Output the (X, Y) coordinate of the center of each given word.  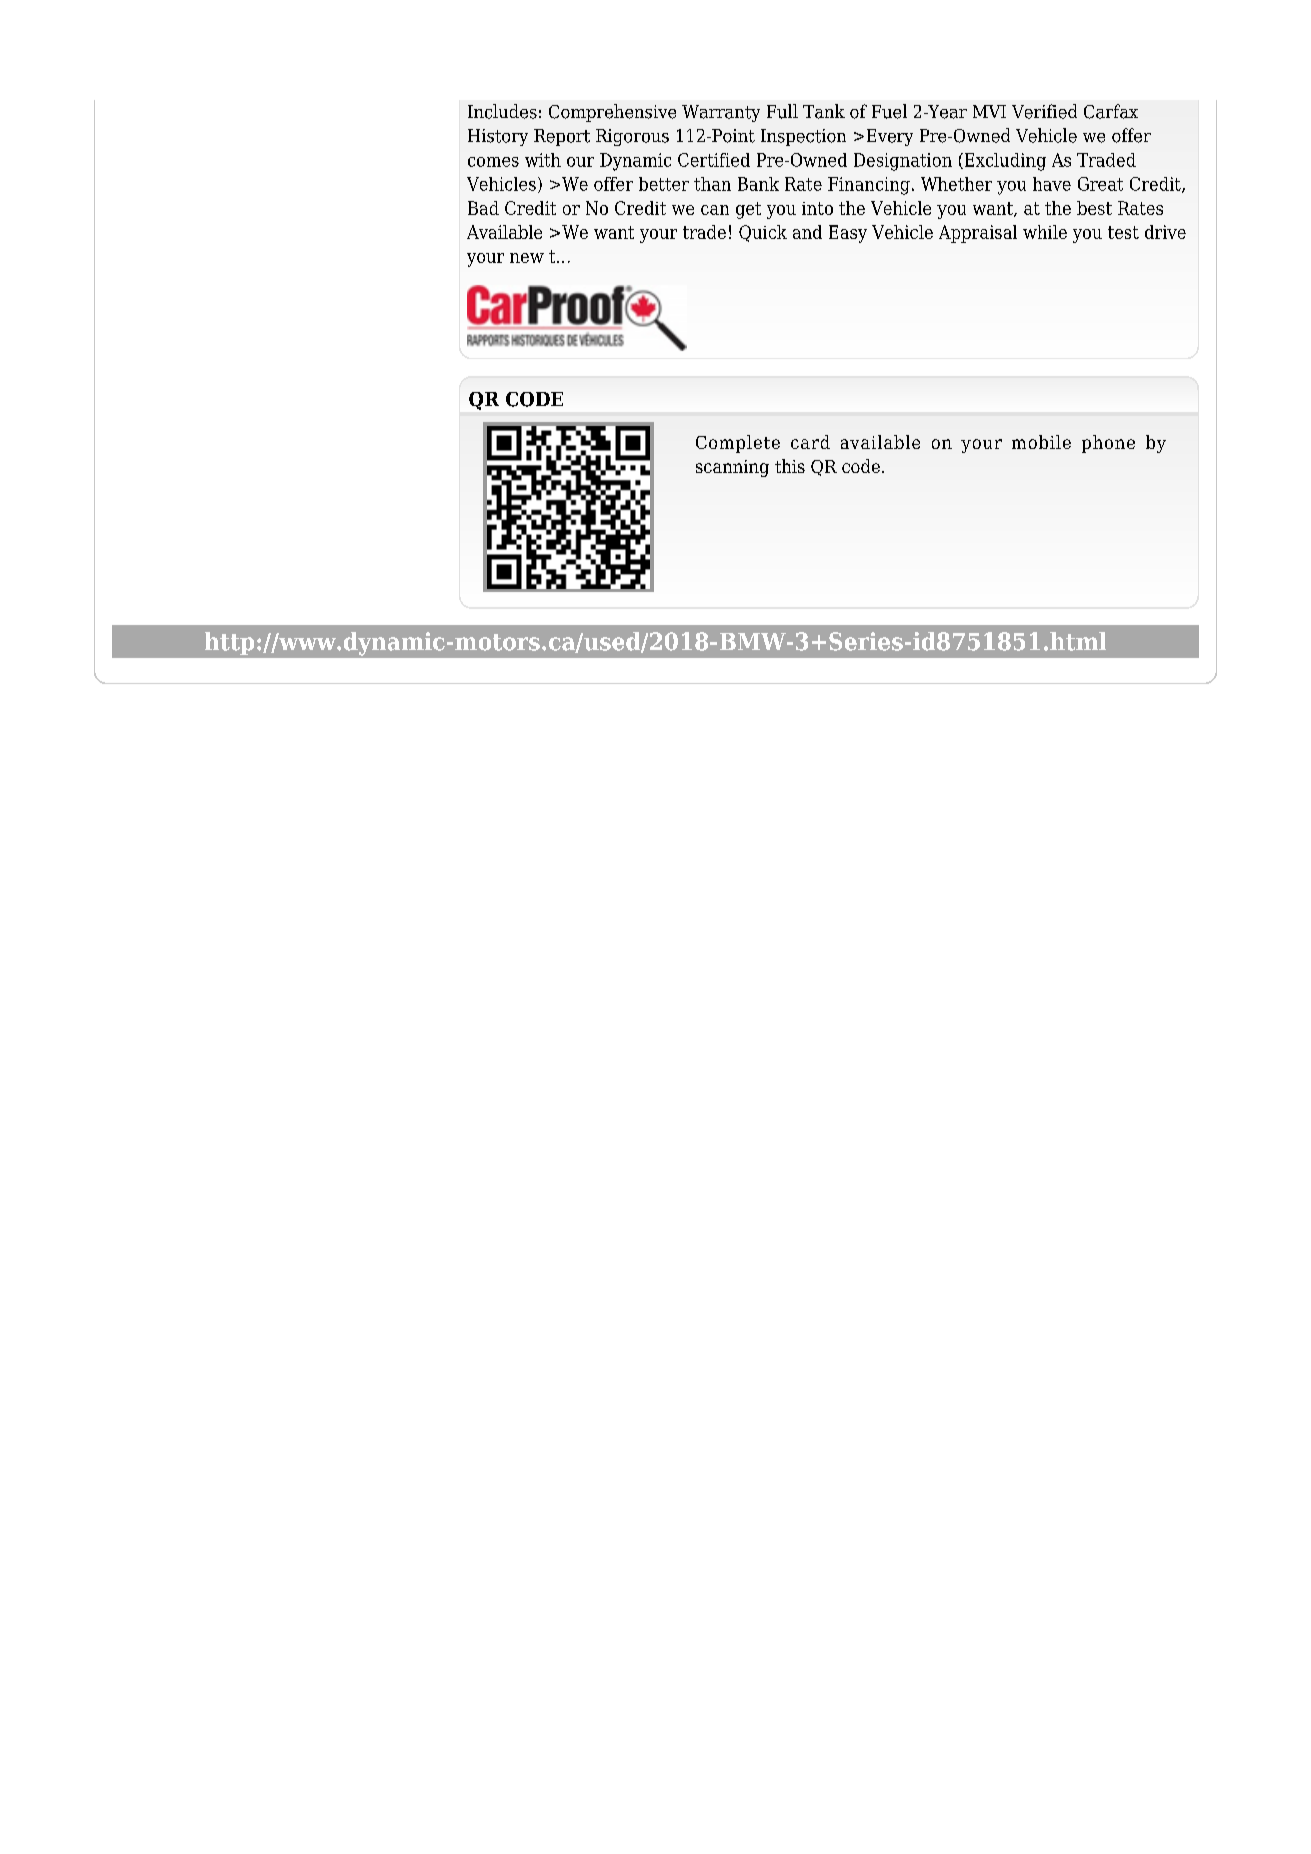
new (527, 258)
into (817, 208)
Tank (824, 111)
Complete (738, 444)
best (1094, 208)
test (1123, 232)
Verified (1044, 111)
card (810, 442)
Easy (848, 234)
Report (562, 137)
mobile (1041, 442)
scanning (732, 468)
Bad (483, 208)
